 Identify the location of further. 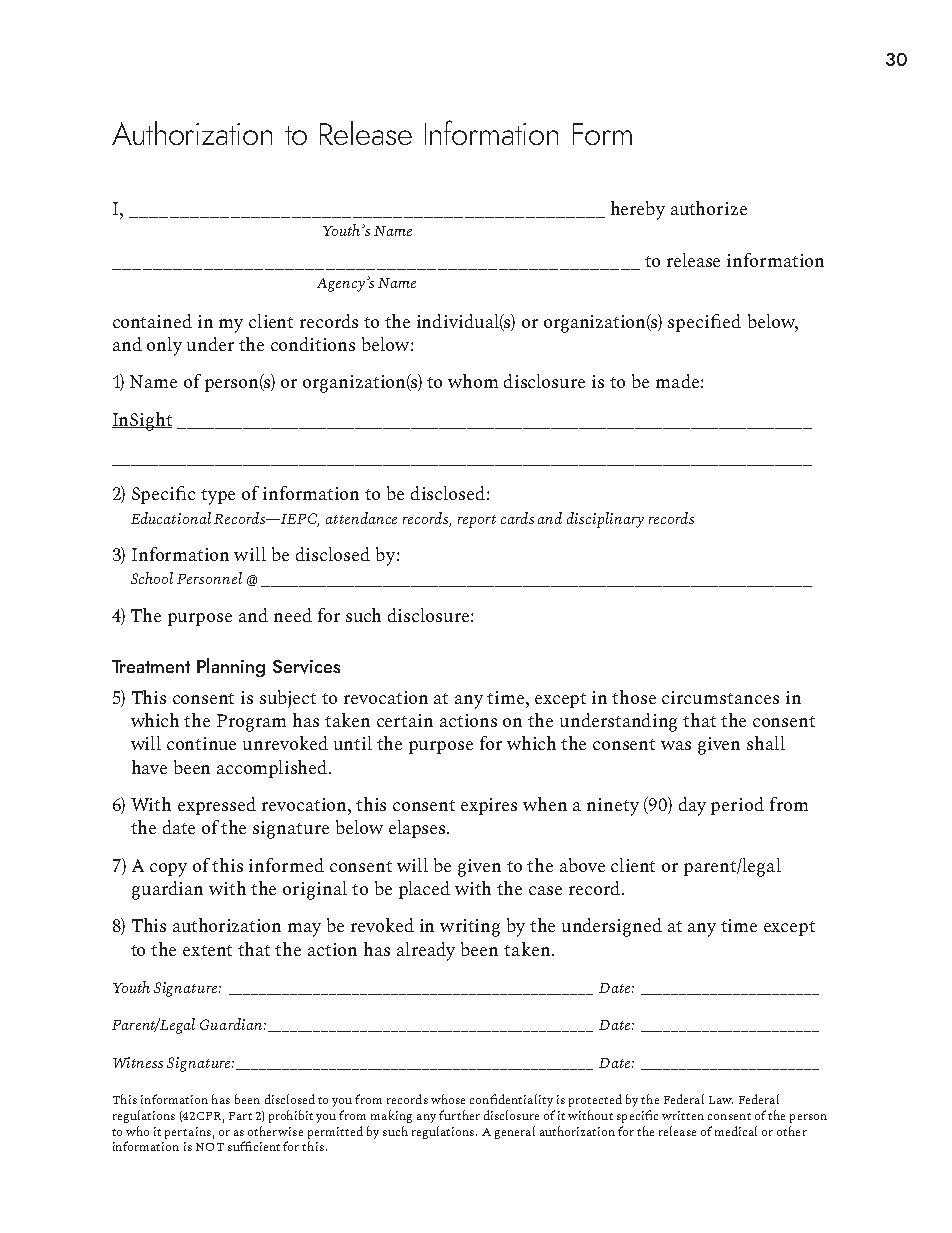
(459, 1115).
